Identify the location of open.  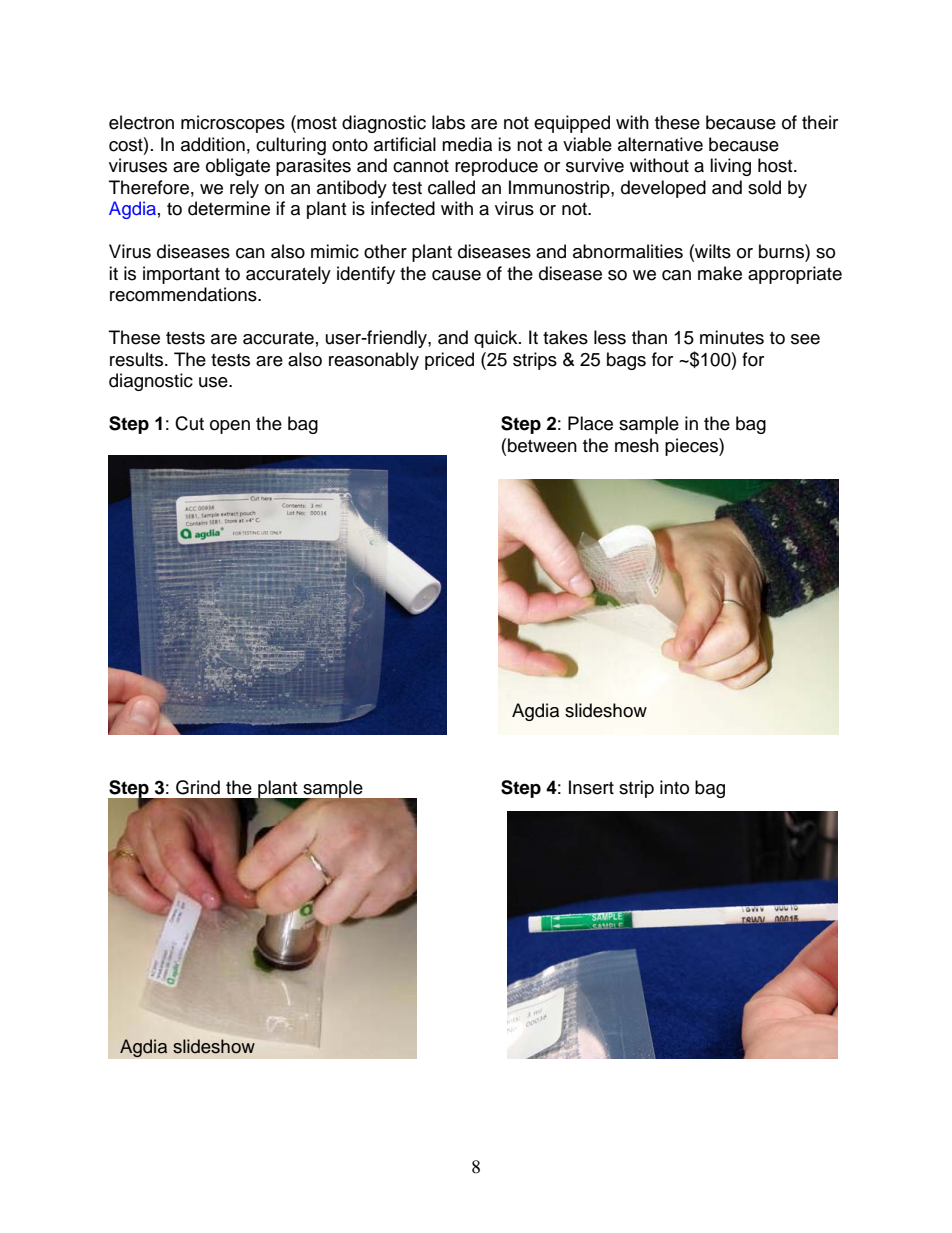
(230, 427).
